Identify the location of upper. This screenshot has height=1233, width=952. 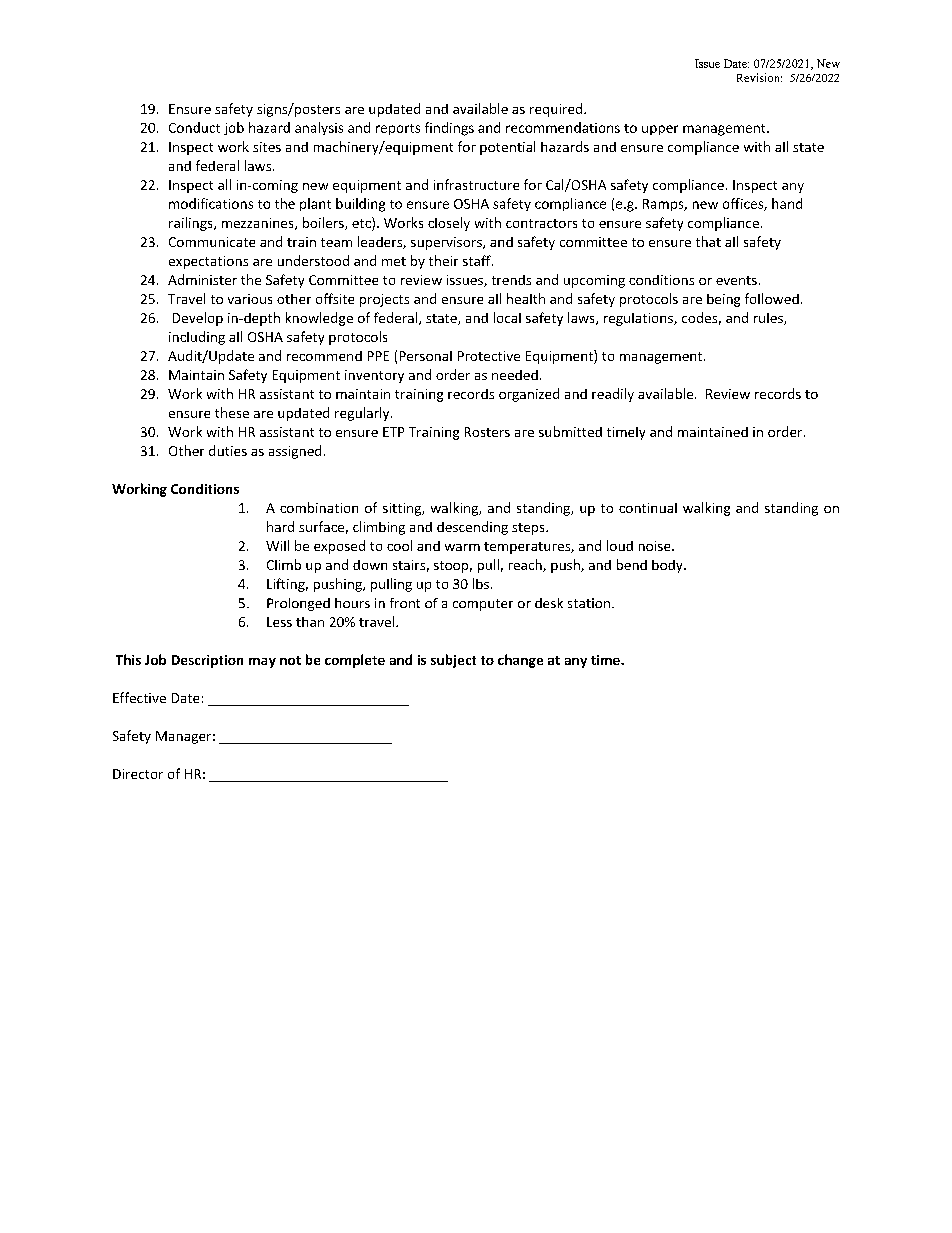
(660, 130).
